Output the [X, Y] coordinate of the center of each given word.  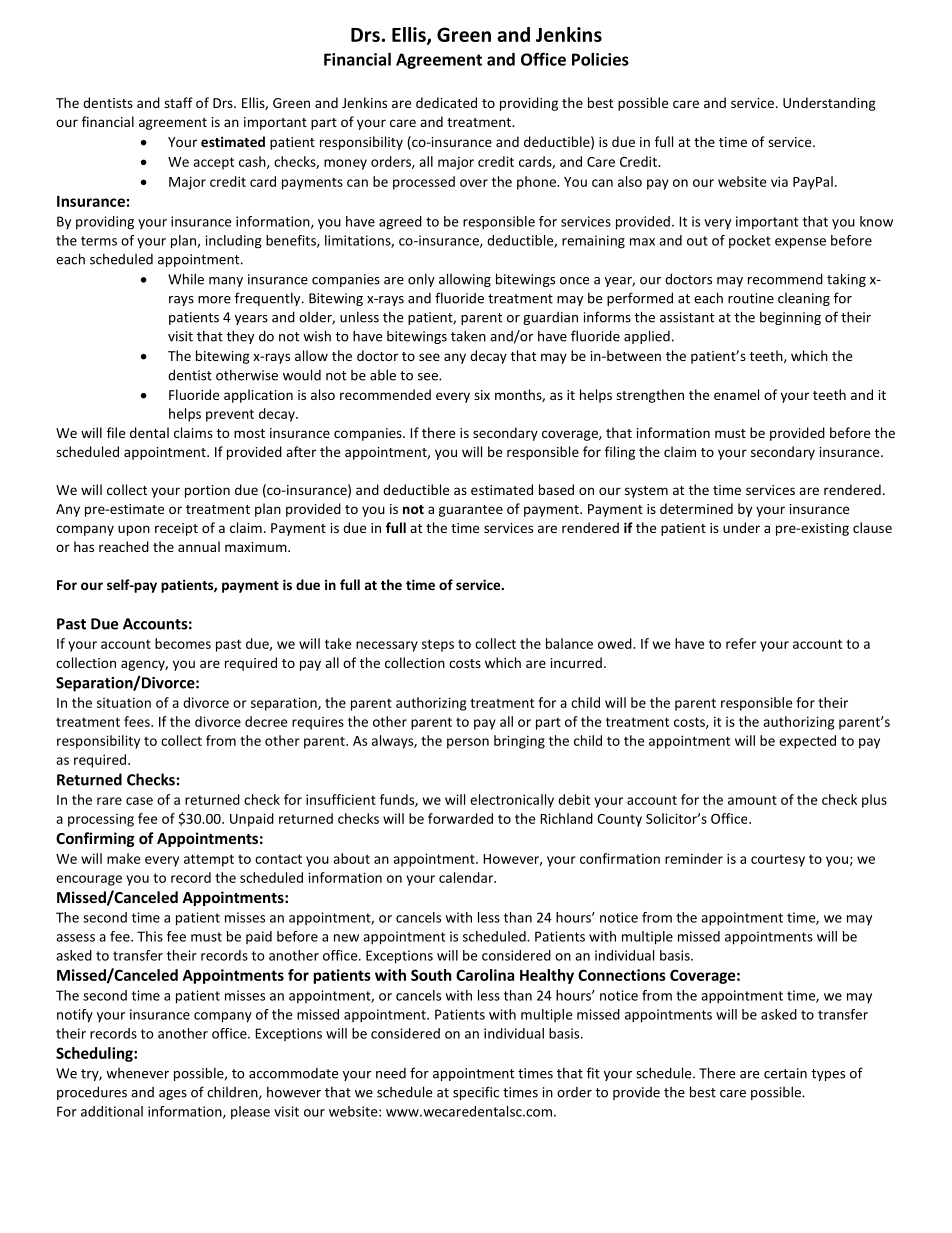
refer [741, 643]
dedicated [446, 102]
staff [178, 102]
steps [438, 645]
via [779, 181]
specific [476, 1093]
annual [199, 546]
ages [173, 1095]
